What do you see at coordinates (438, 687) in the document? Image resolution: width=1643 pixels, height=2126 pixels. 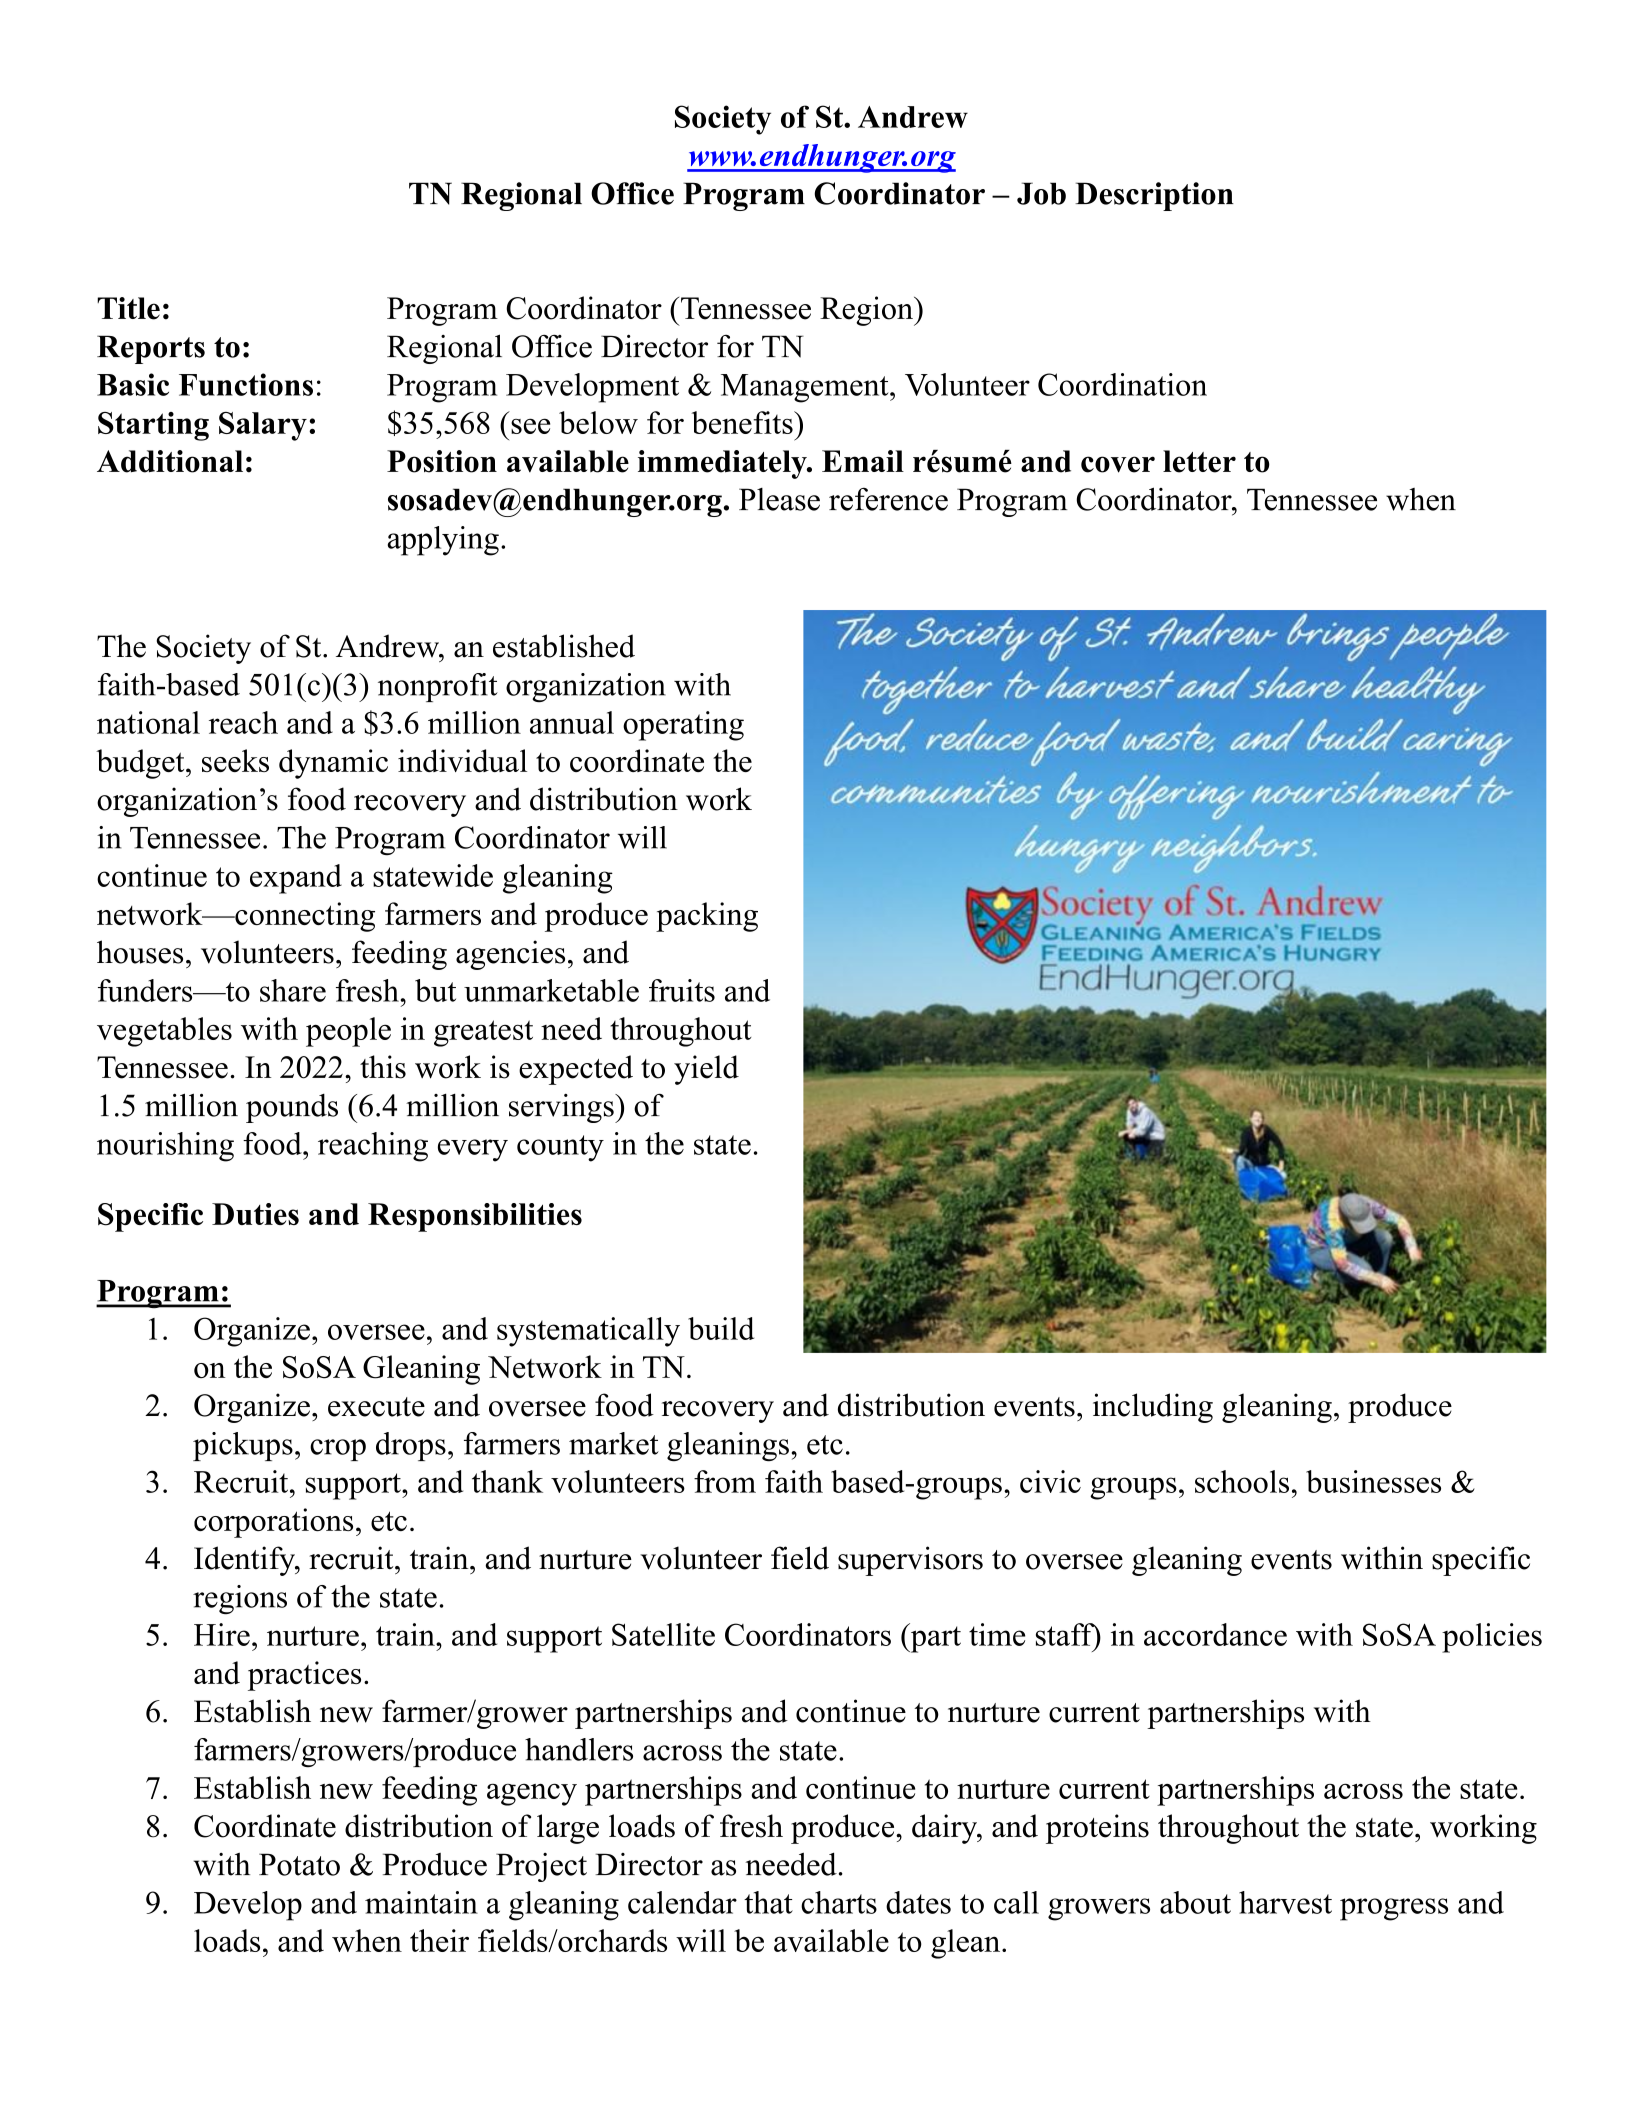 I see `nonprofit` at bounding box center [438, 687].
